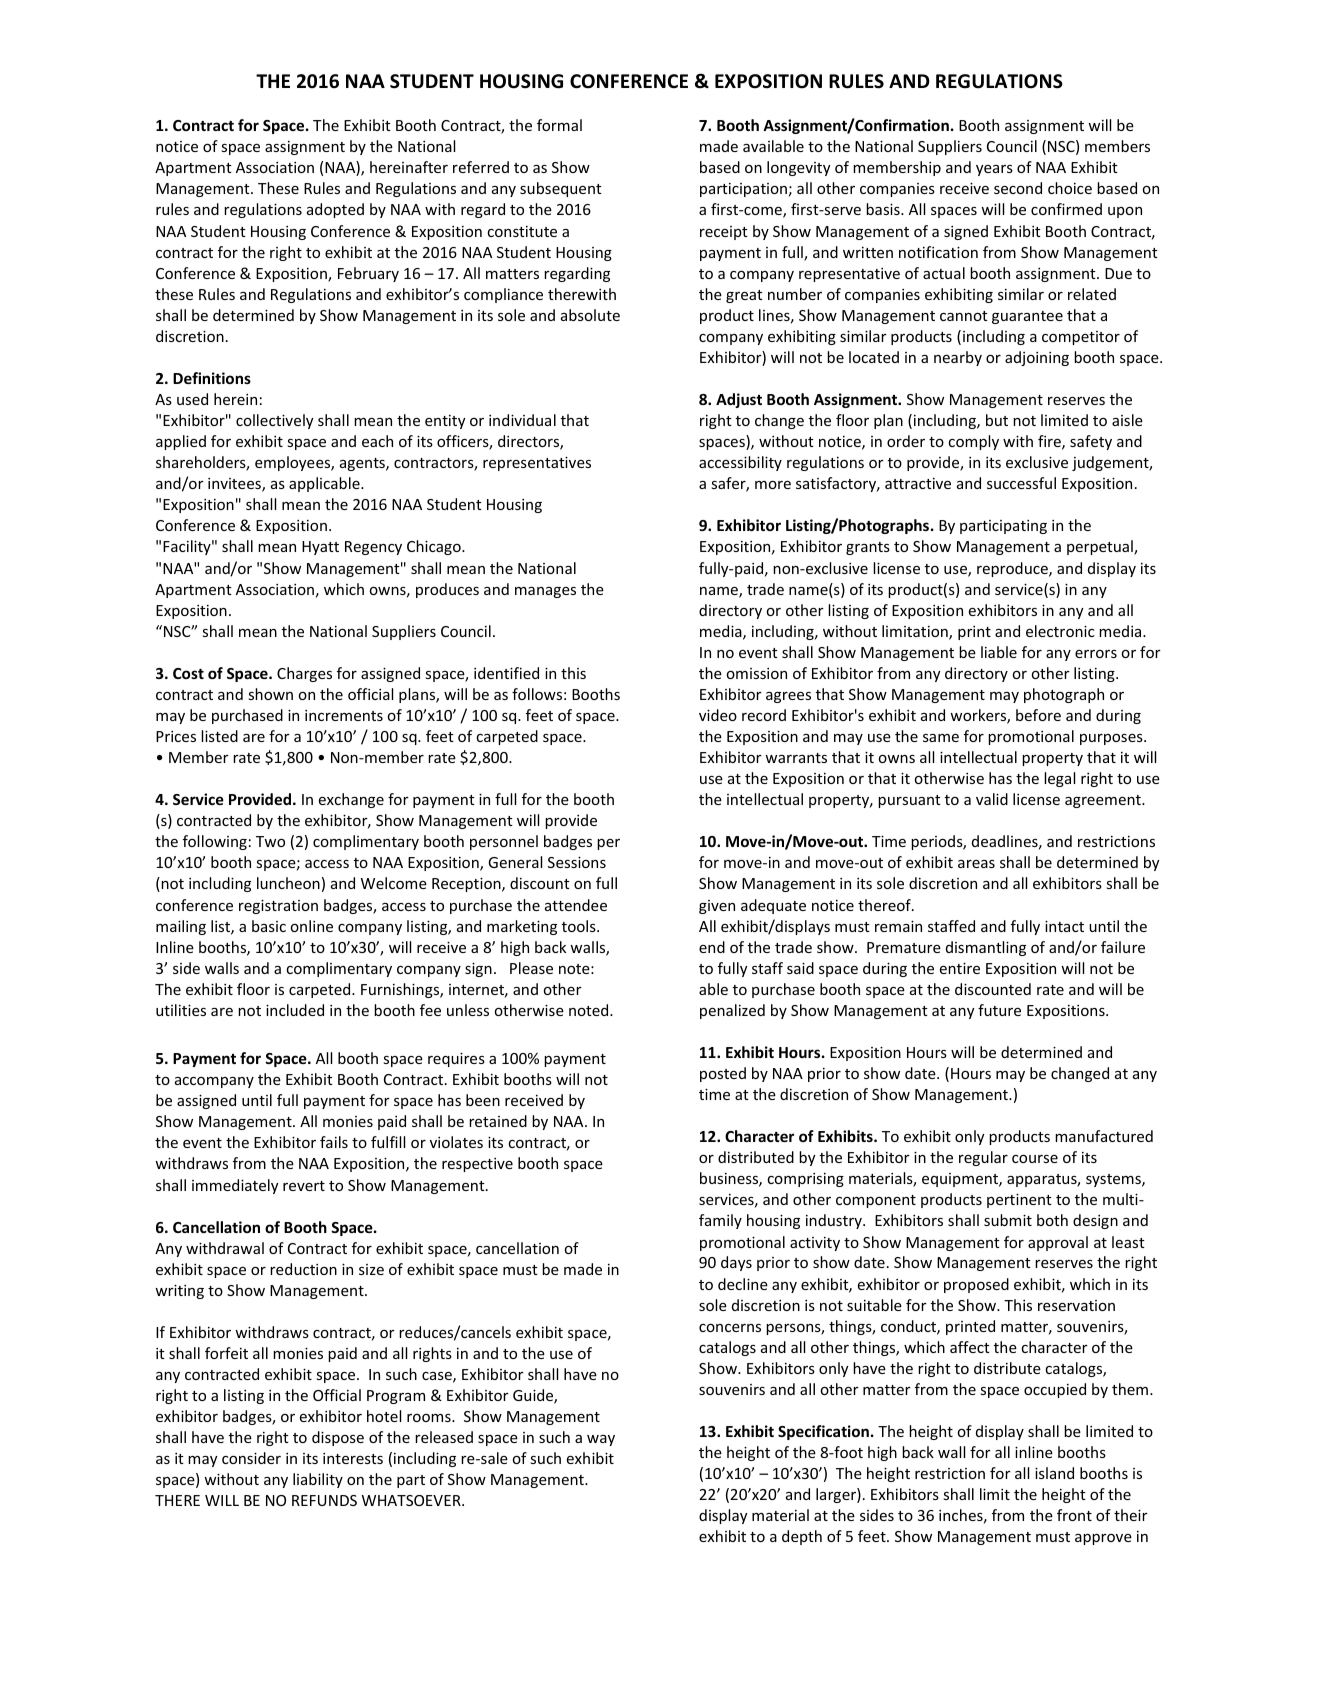  What do you see at coordinates (994, 170) in the image?
I see `years` at bounding box center [994, 170].
